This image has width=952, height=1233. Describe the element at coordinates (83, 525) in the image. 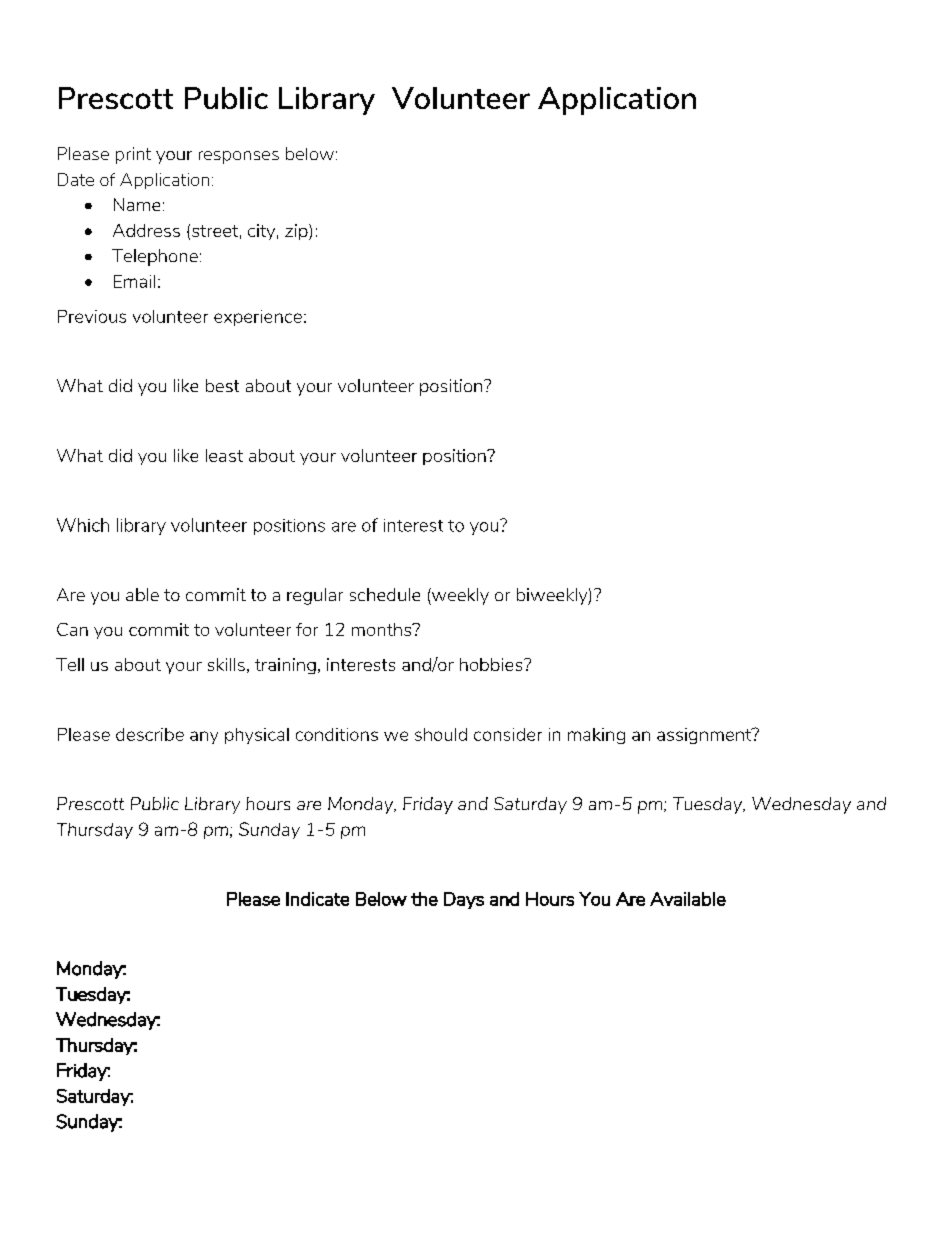

I see `Which` at that location.
